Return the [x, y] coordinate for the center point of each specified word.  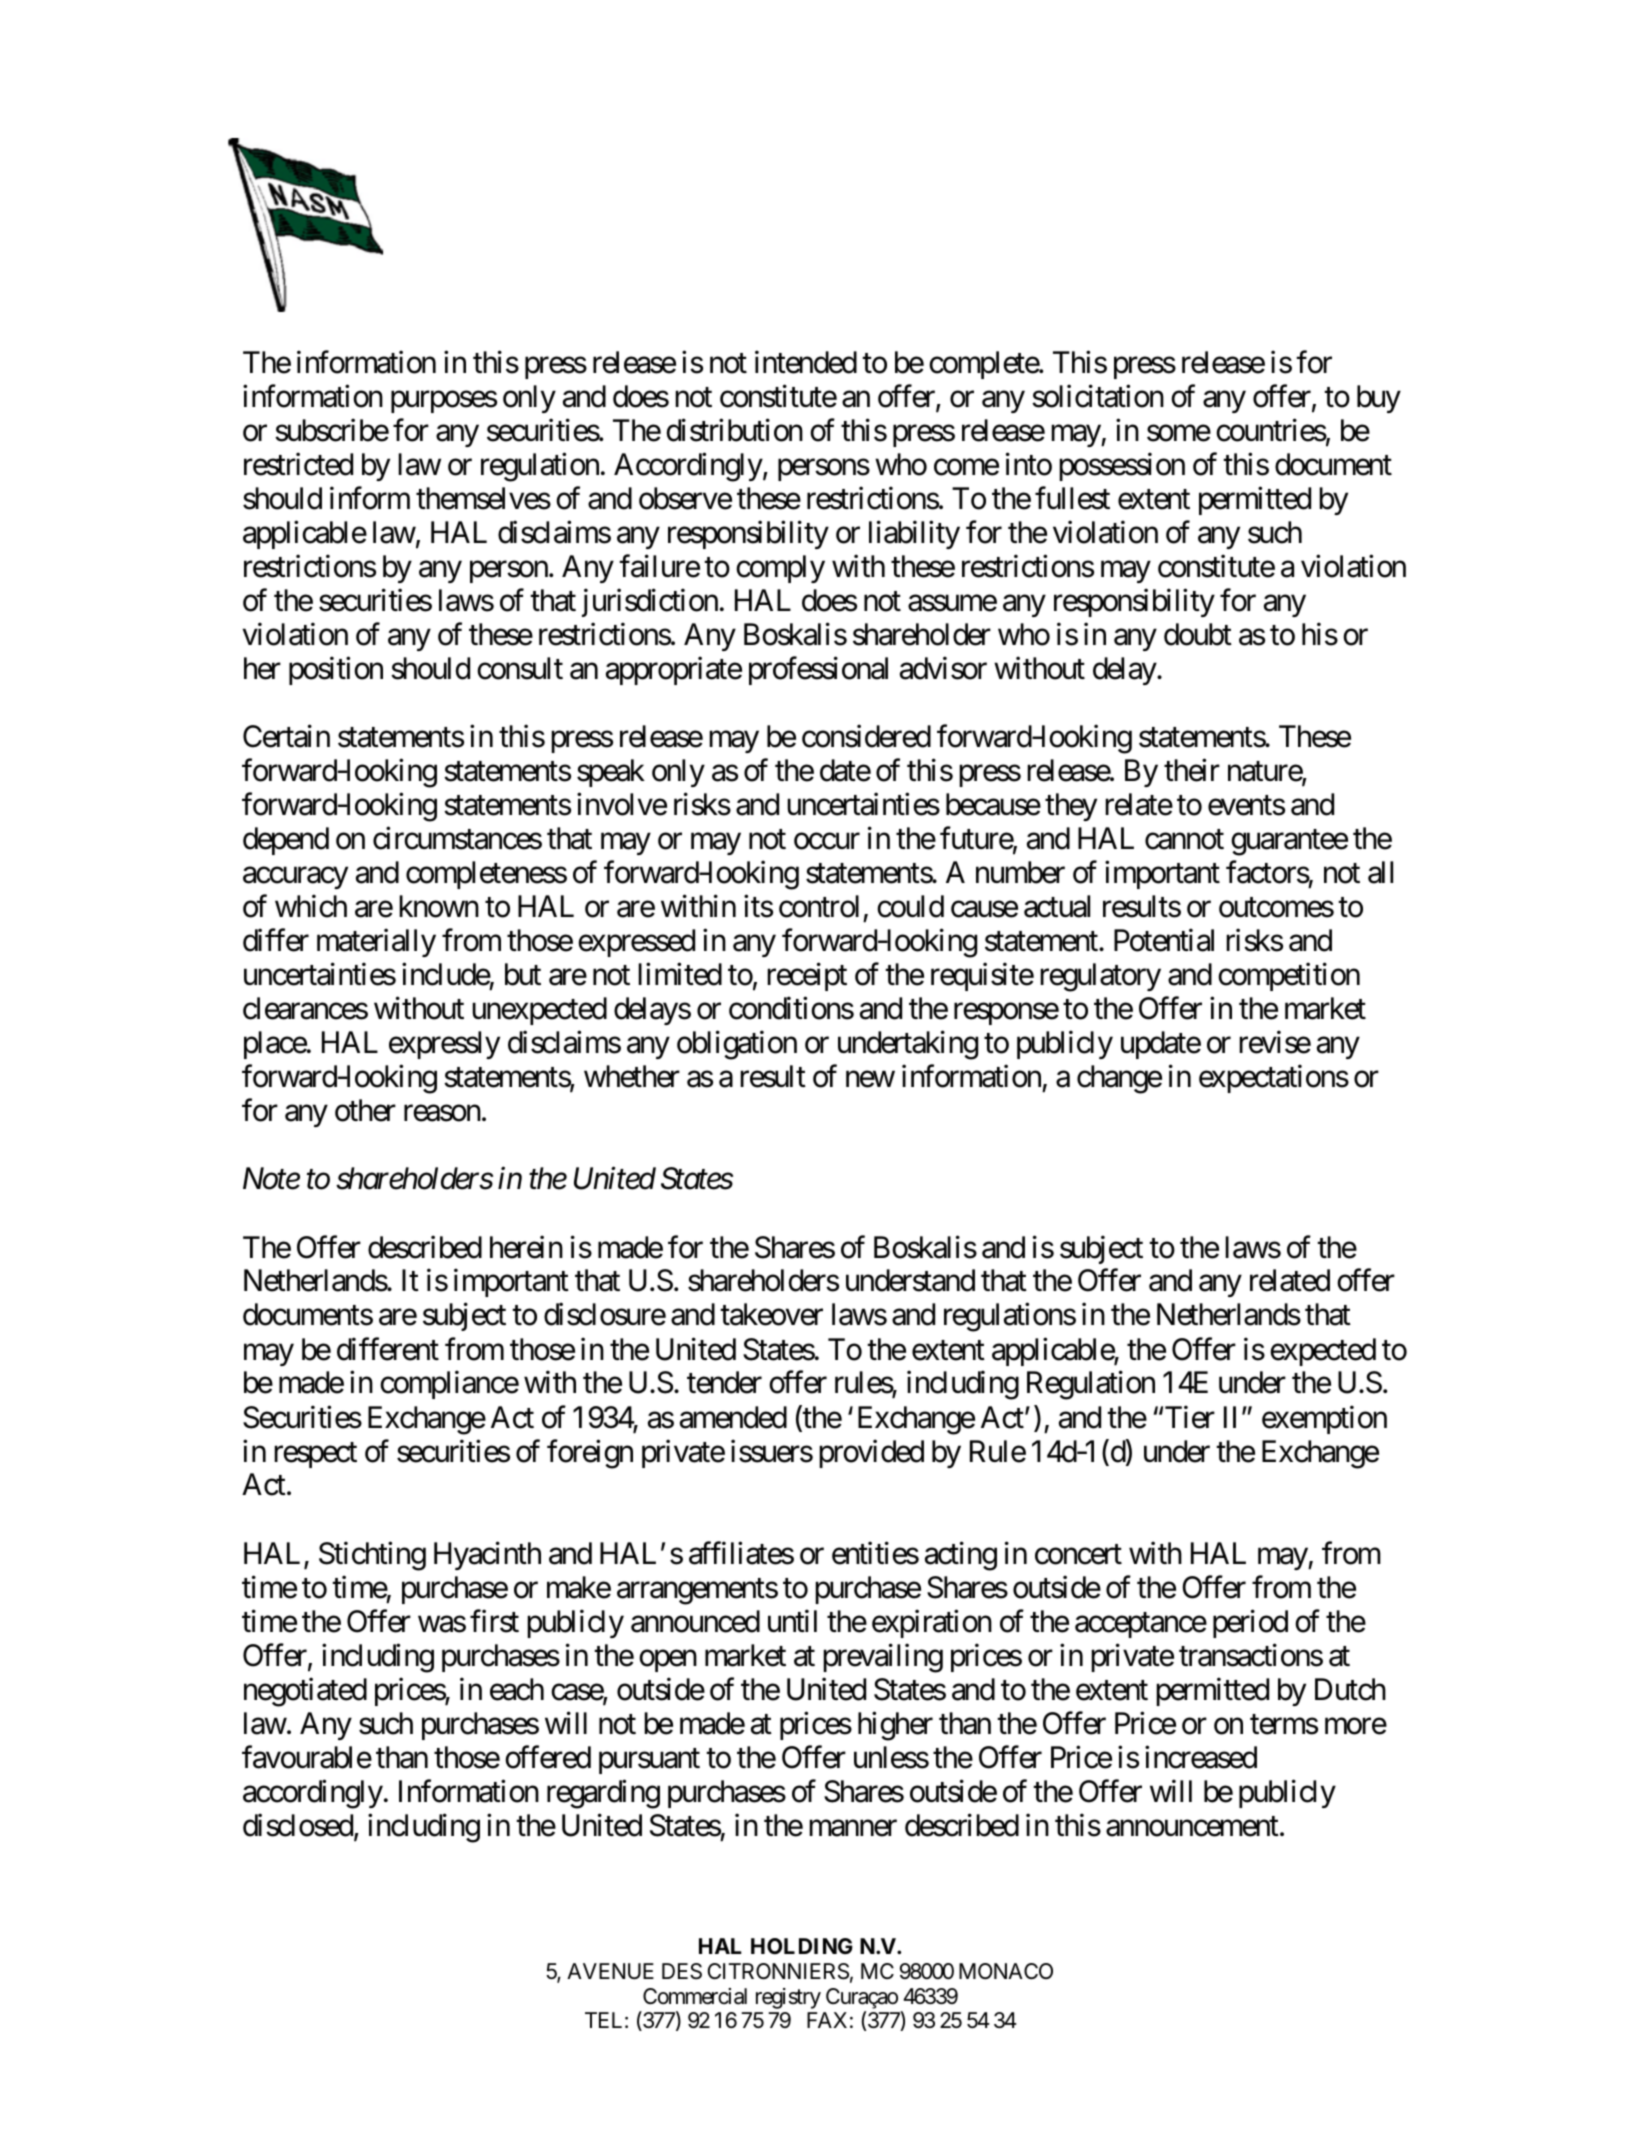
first [494, 1621]
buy [1379, 399]
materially [376, 943]
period [1250, 1623]
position [336, 671]
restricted [298, 464]
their [1192, 770]
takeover [771, 1314]
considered [866, 736]
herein [526, 1247]
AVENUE [610, 1971]
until [792, 1620]
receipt [807, 977]
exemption [1324, 1419]
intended [806, 362]
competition [1289, 977]
